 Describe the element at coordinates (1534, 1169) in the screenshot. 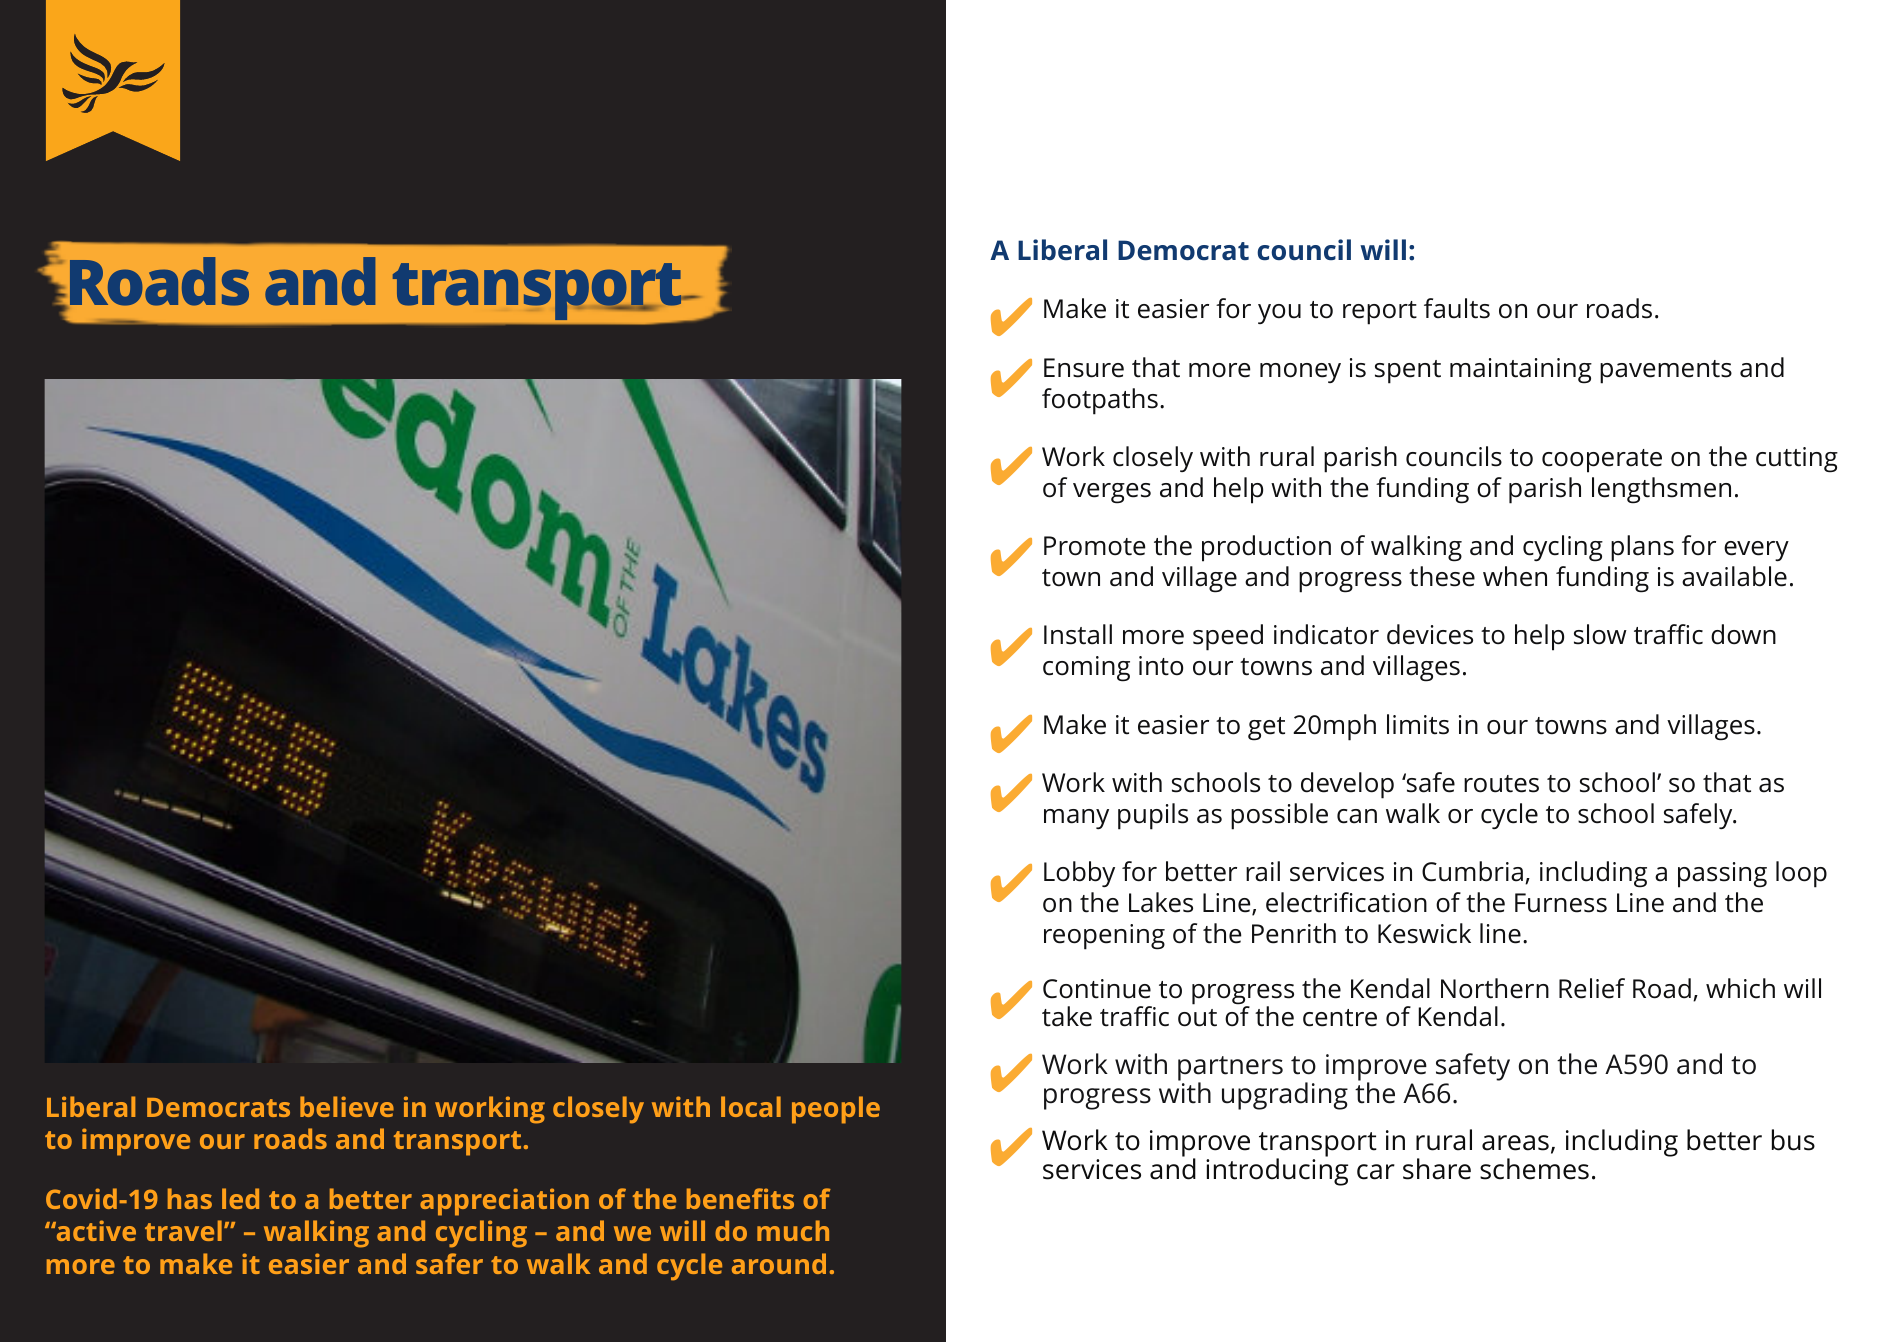

I see `schemes` at that location.
